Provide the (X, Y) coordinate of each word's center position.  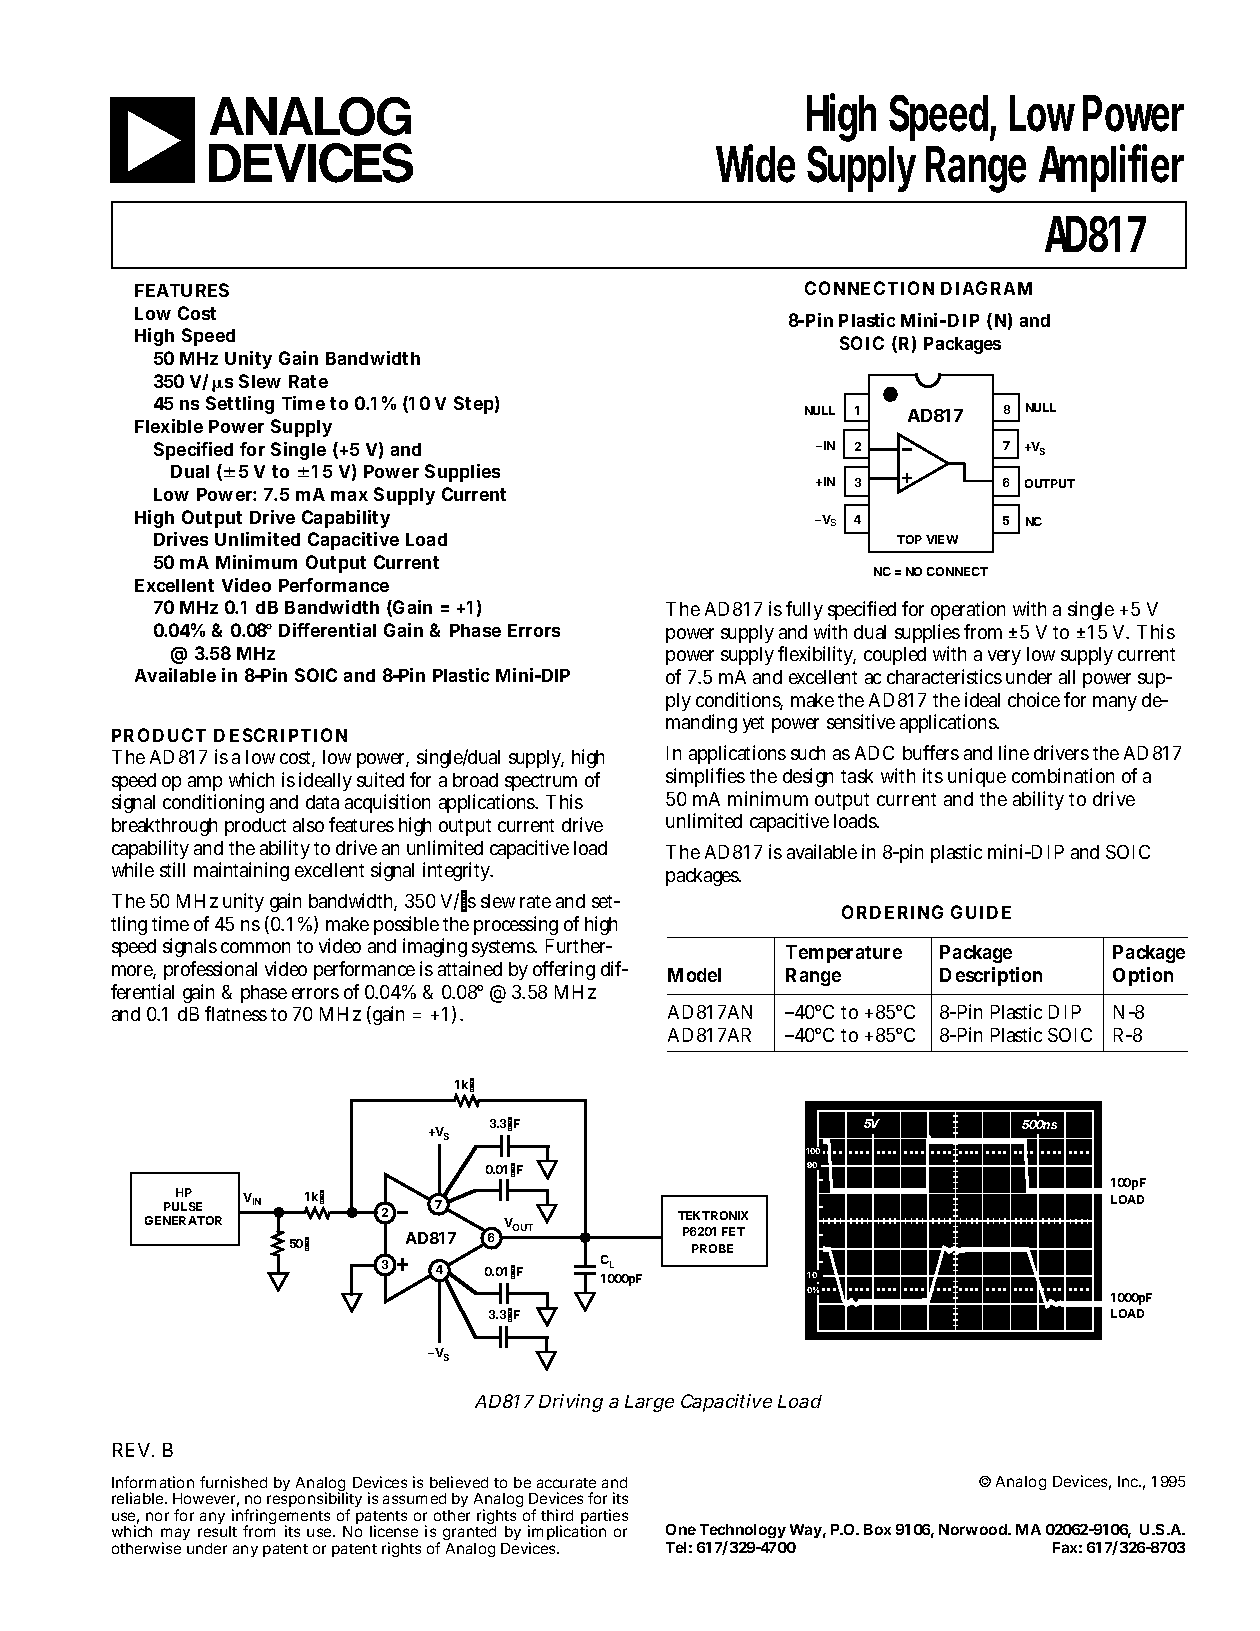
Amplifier (1111, 168)
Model (694, 975)
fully (804, 610)
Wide (755, 163)
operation (968, 610)
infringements (280, 1518)
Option (1143, 976)
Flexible (169, 426)
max (349, 496)
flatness (236, 1013)
